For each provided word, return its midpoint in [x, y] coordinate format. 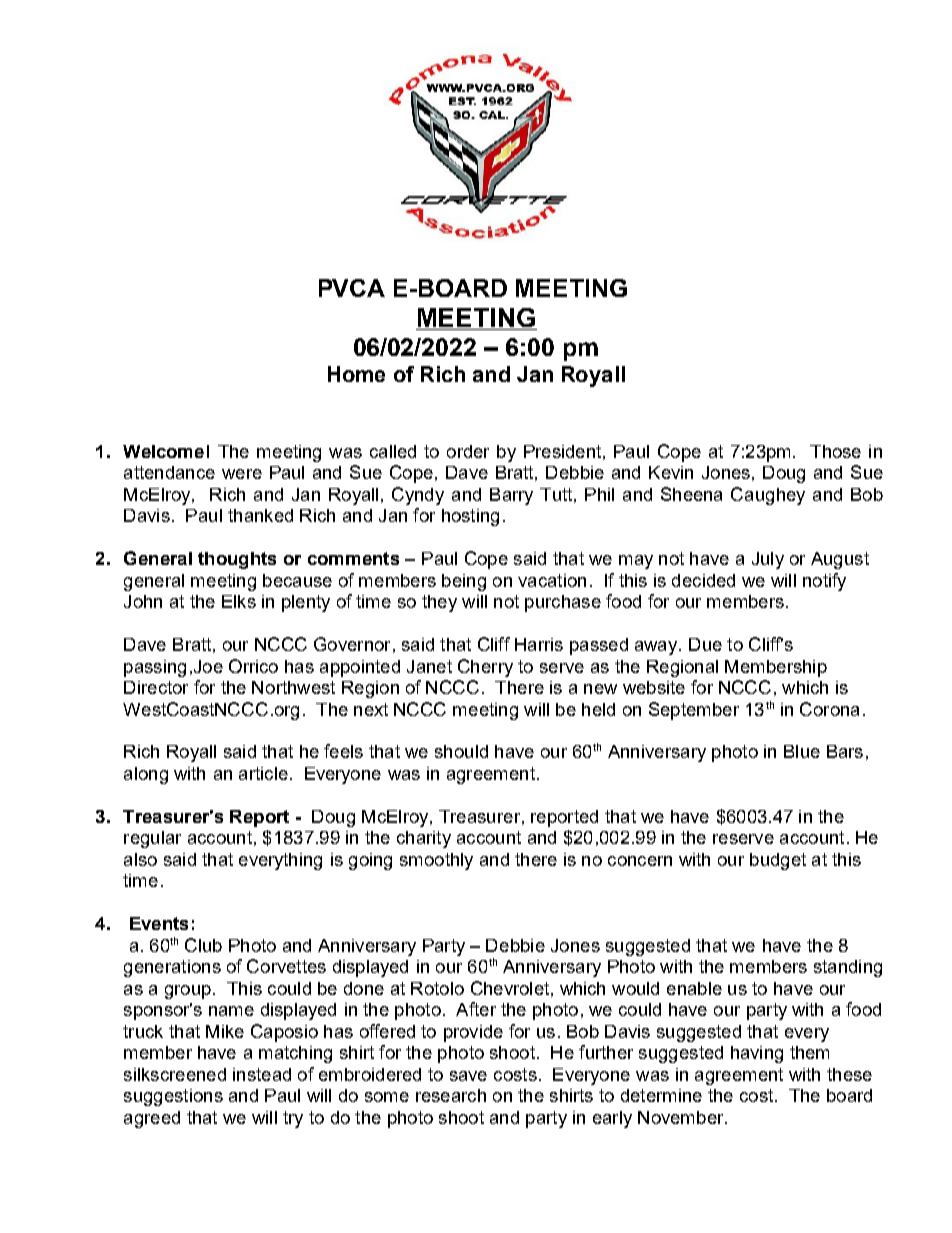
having [757, 1054]
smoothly [436, 861]
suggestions [173, 1097]
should [461, 751]
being [464, 582]
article [263, 773]
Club [203, 945]
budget [778, 861]
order [468, 451]
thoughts [237, 560]
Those [835, 451]
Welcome [163, 451]
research [451, 1095]
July [768, 560]
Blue [802, 751]
